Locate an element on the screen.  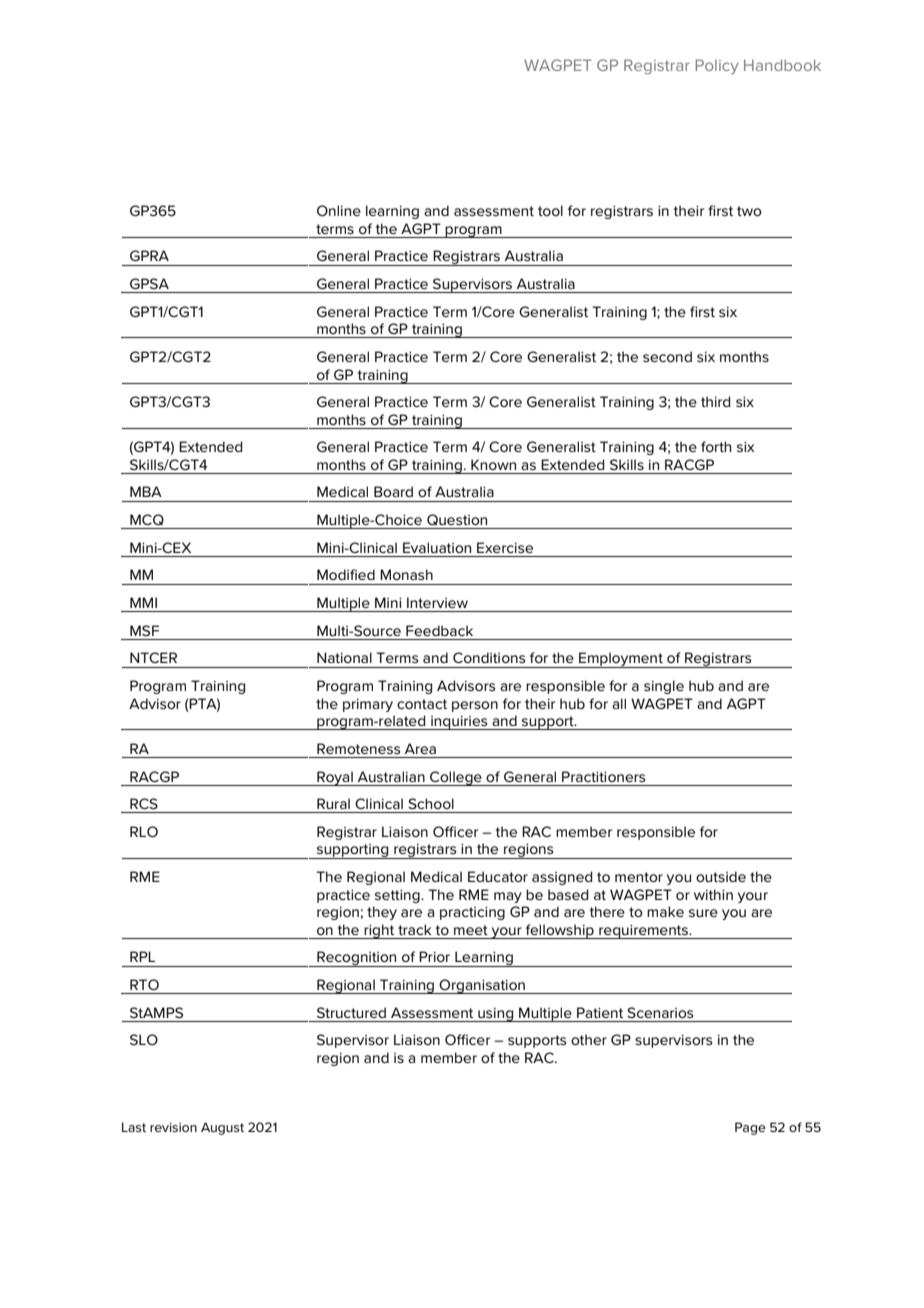
tool is located at coordinates (550, 210).
